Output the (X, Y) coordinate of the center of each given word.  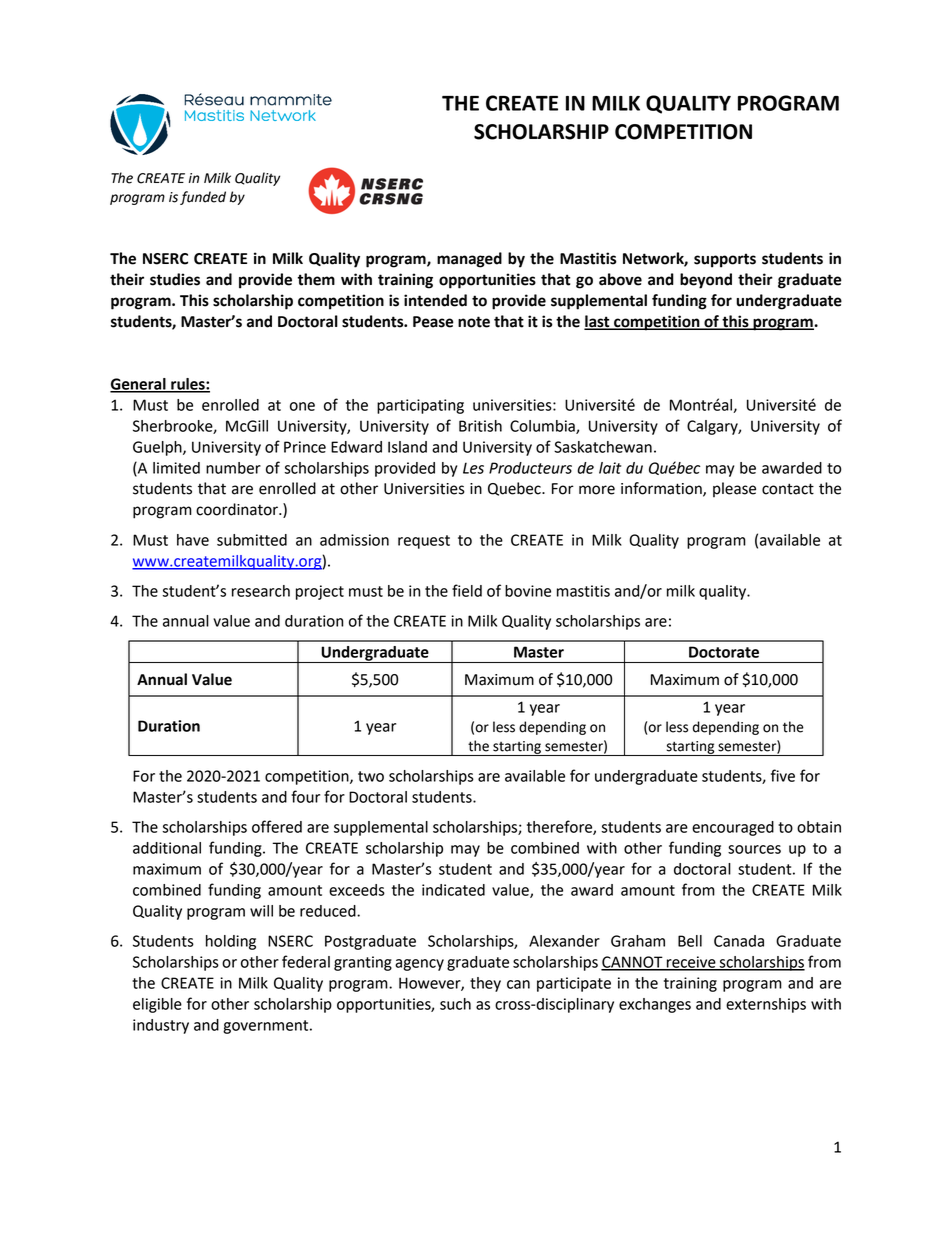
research (261, 591)
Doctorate (724, 652)
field (467, 590)
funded (203, 198)
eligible (157, 1005)
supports (725, 260)
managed (469, 260)
